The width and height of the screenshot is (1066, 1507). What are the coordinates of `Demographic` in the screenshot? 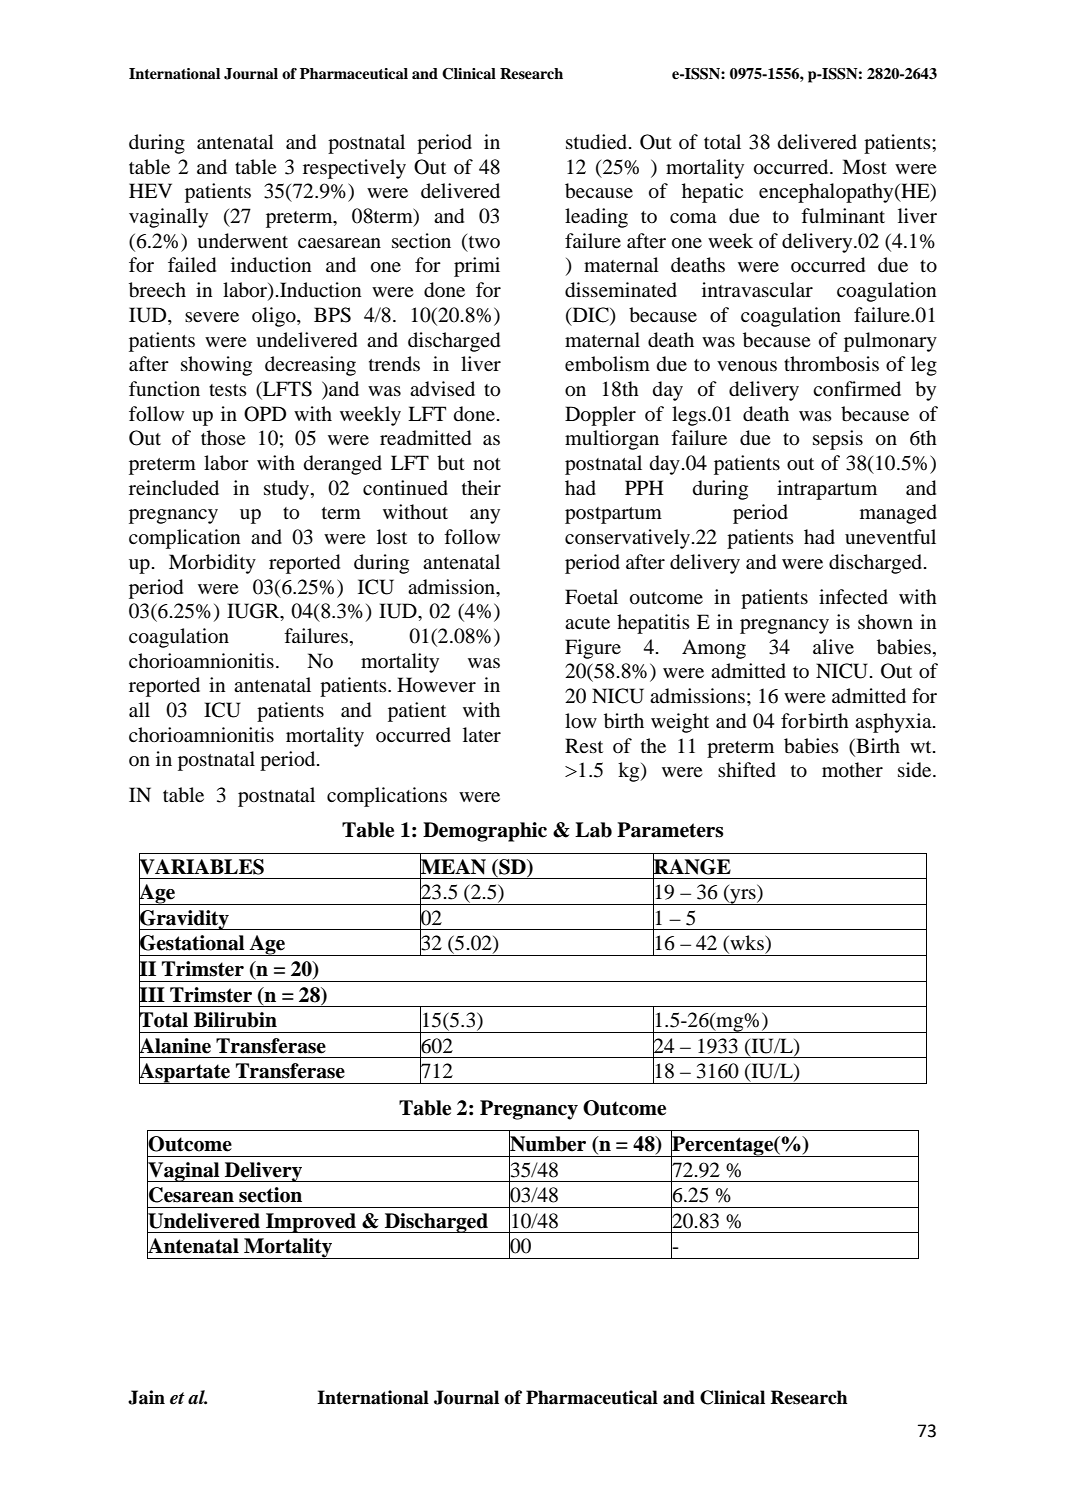 It's located at (485, 832).
